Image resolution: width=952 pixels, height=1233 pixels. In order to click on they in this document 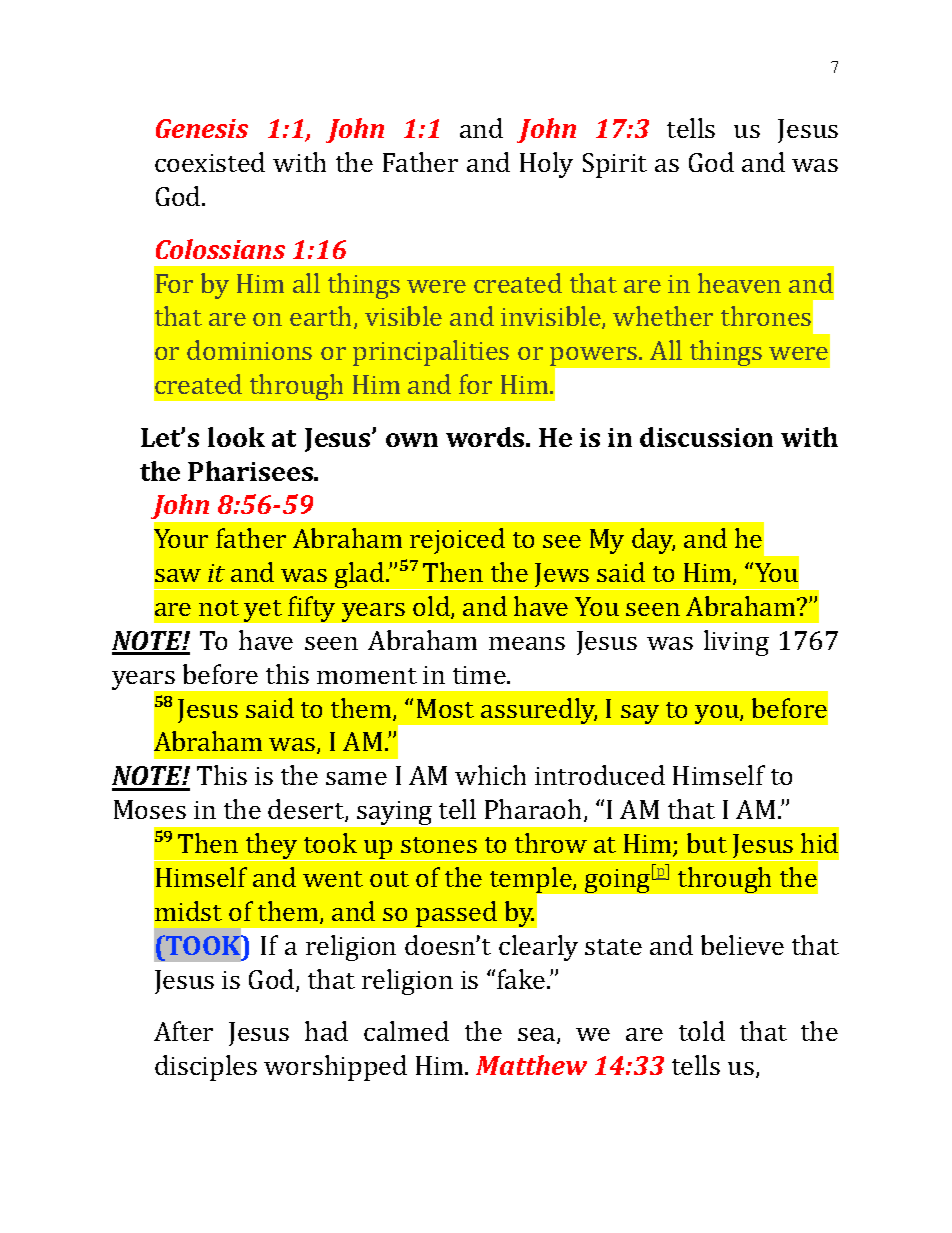, I will do `click(271, 847)`.
